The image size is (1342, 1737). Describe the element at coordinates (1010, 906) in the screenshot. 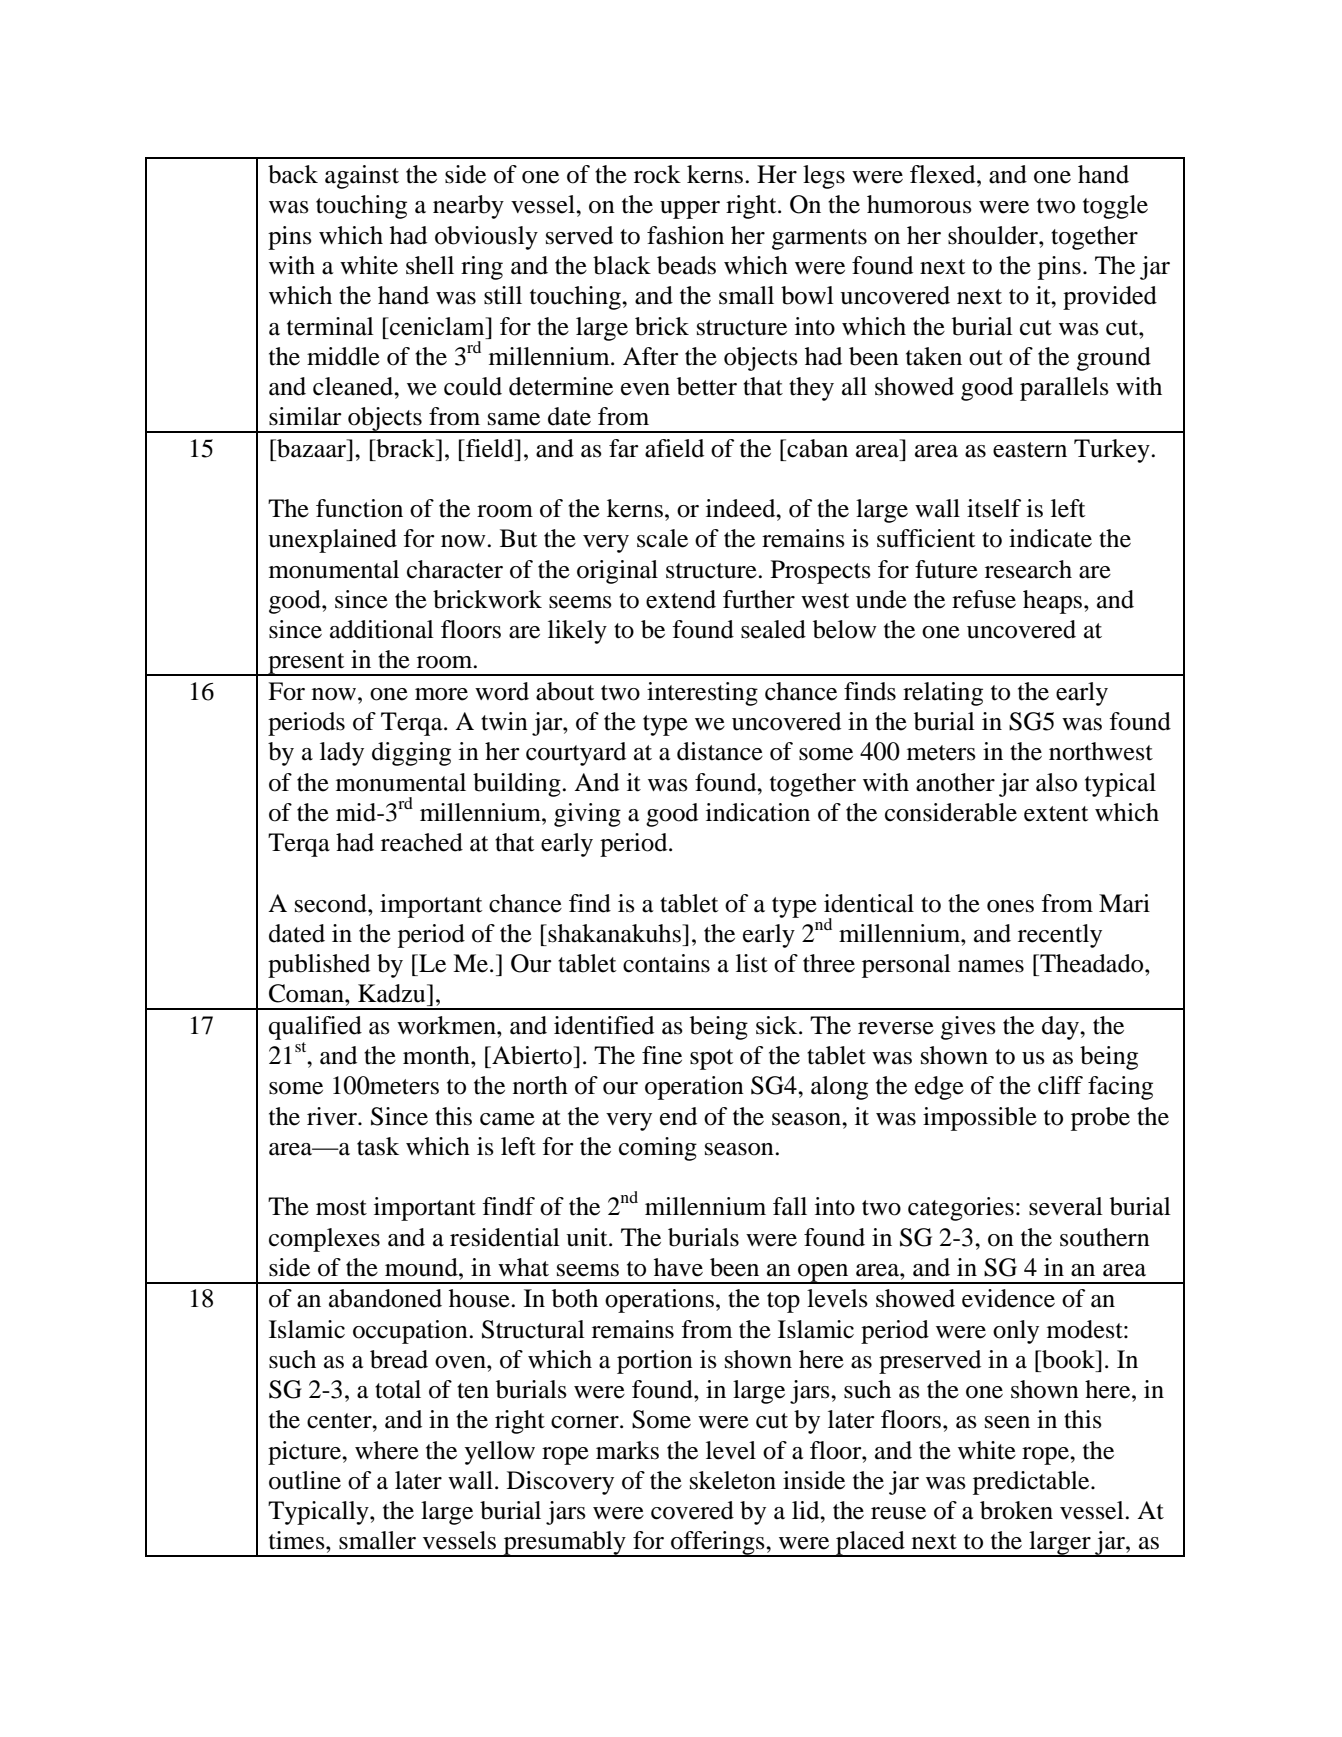

I see `ones` at that location.
